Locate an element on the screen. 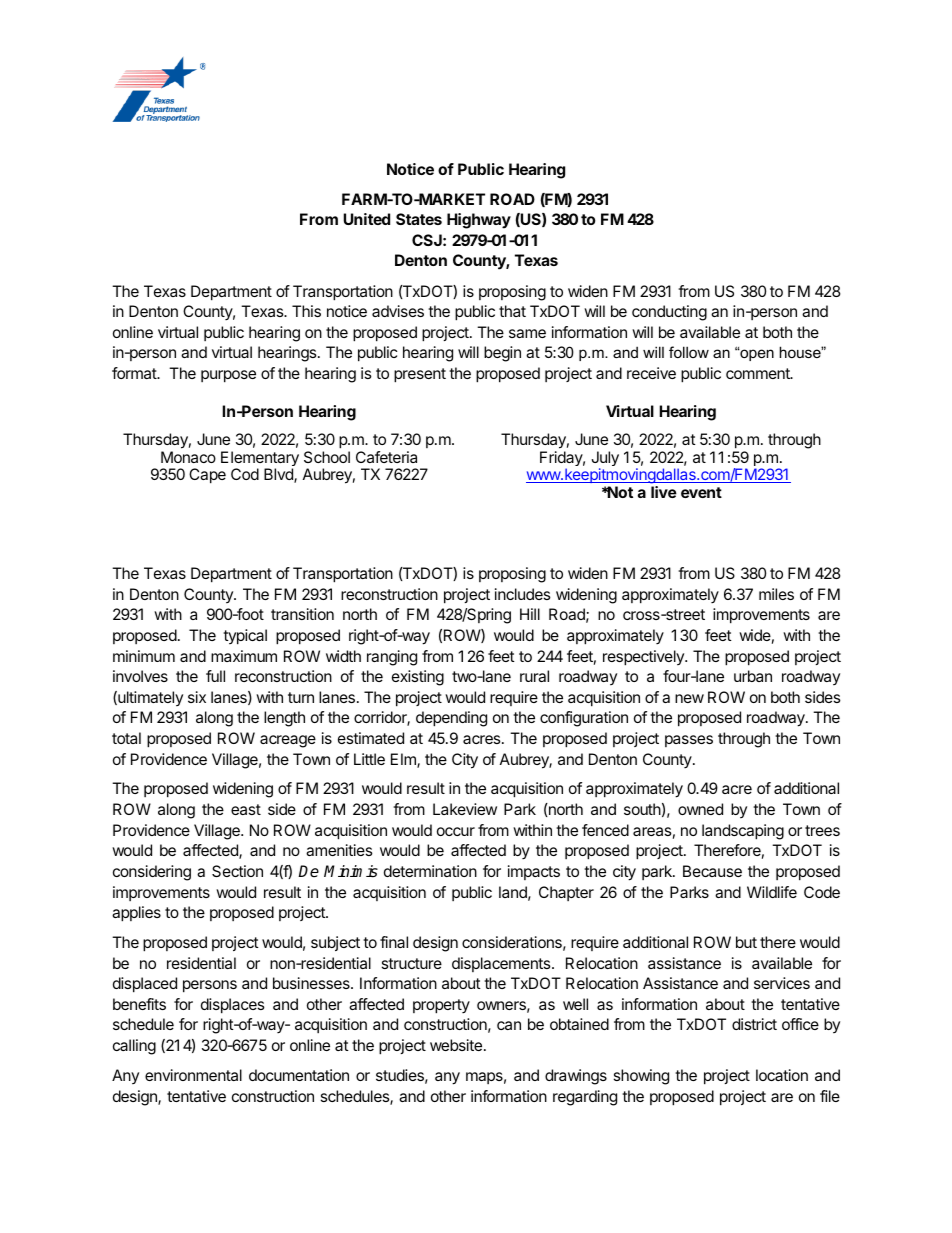 This screenshot has height=1233, width=952. Highway is located at coordinates (479, 221).
